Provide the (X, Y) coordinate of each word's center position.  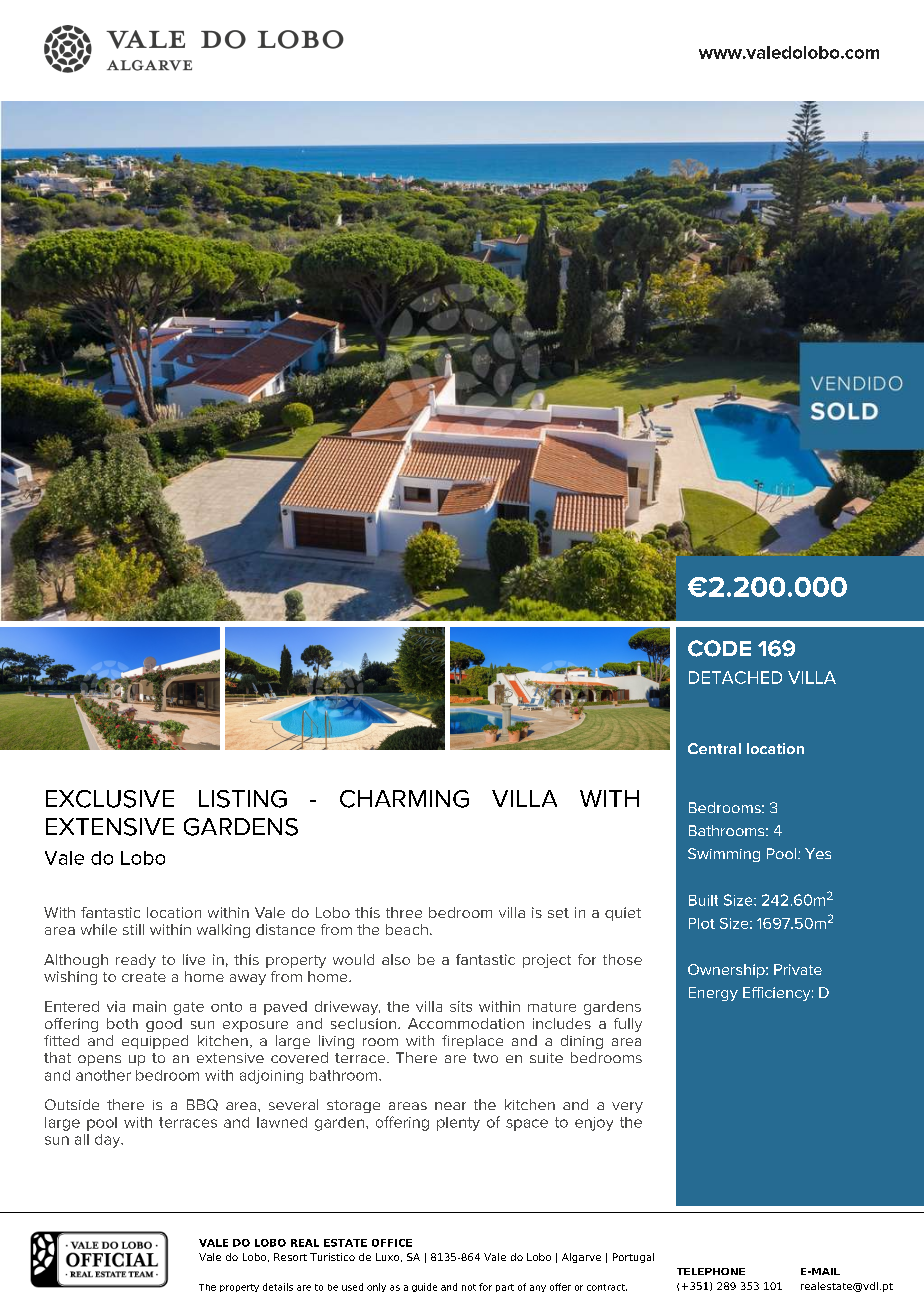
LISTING (243, 799)
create (144, 977)
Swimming (724, 855)
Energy (713, 994)
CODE (719, 648)
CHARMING (404, 799)
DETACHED (735, 677)
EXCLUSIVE (110, 799)
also (396, 959)
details (278, 1287)
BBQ (202, 1105)
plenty (458, 1124)
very (627, 1107)
